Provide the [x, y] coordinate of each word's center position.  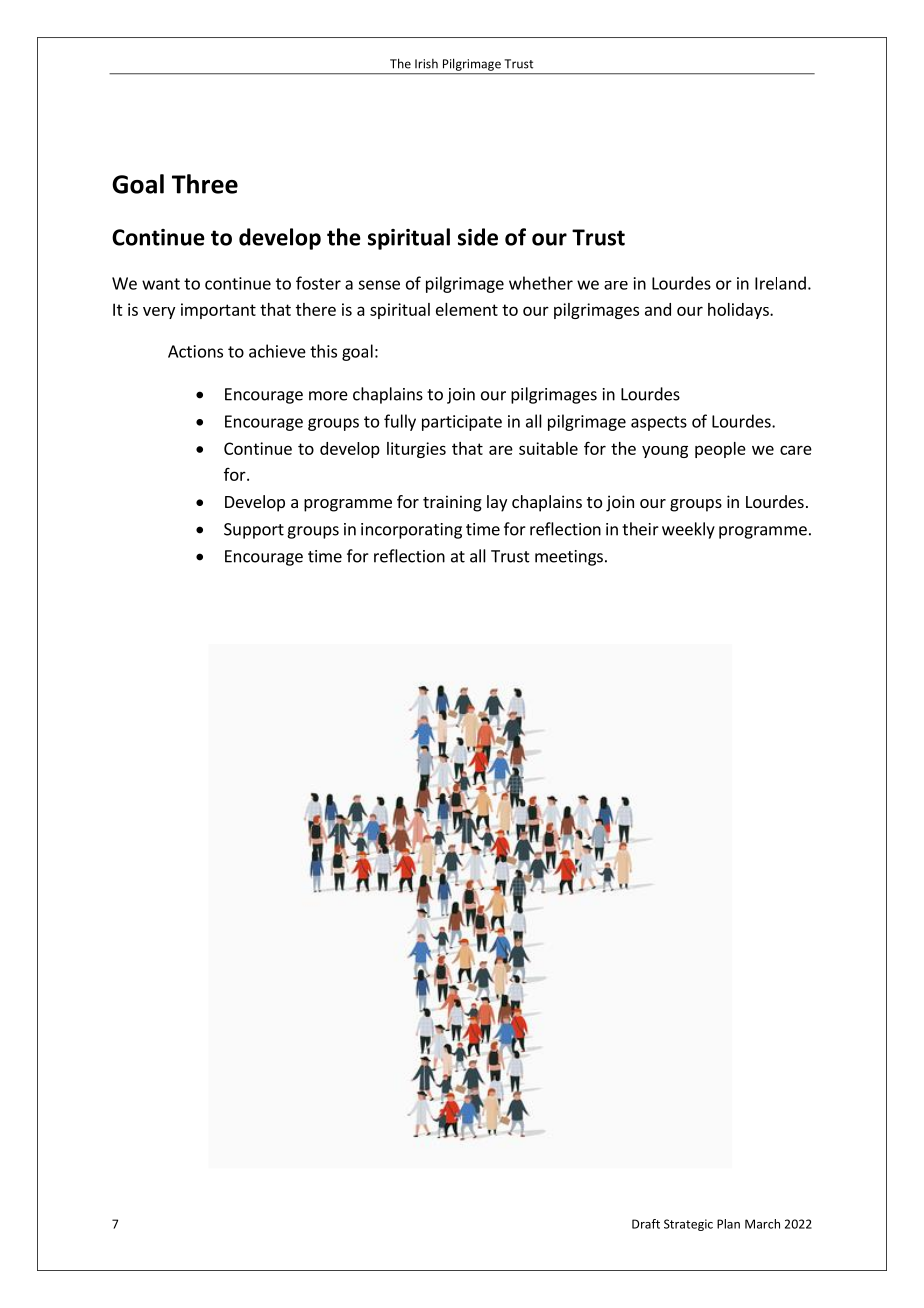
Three [205, 184]
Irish [426, 64]
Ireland [780, 283]
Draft [646, 1224]
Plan [728, 1224]
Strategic [688, 1225]
